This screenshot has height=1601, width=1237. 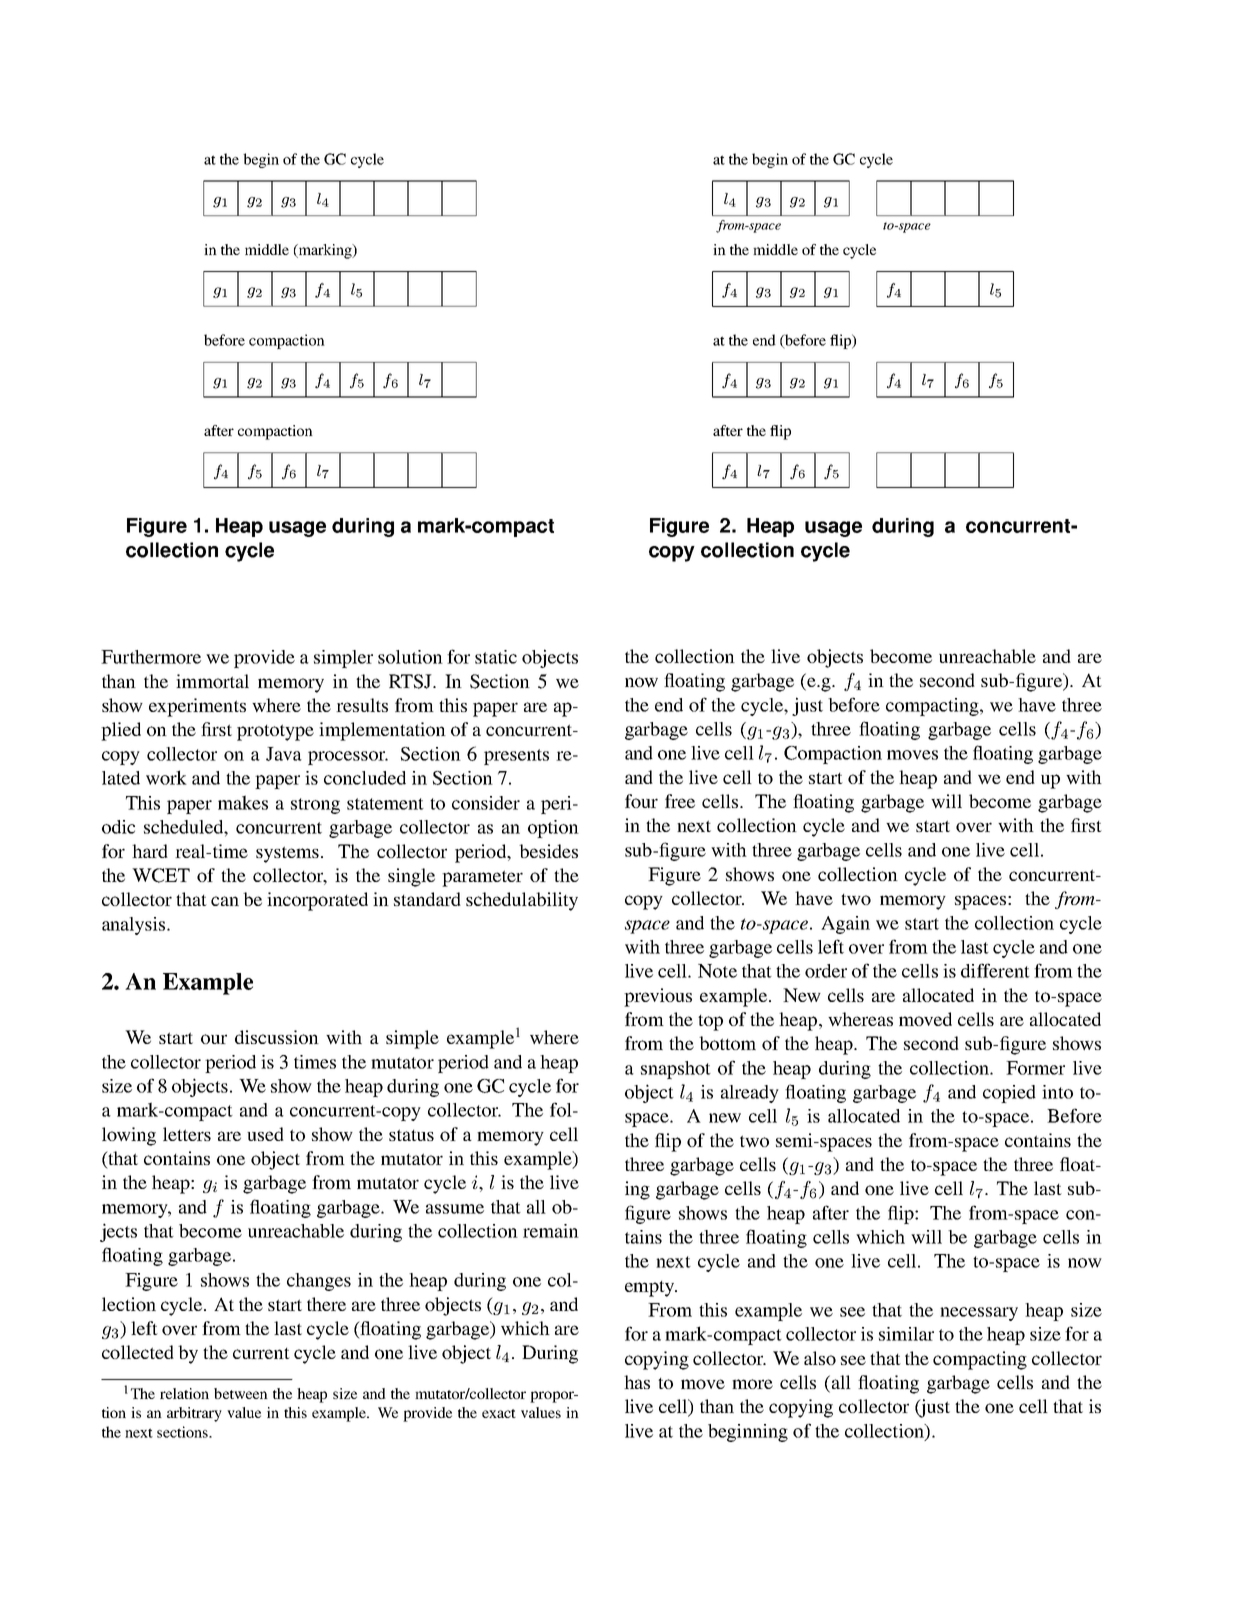 What do you see at coordinates (212, 681) in the screenshot?
I see `immortal` at bounding box center [212, 681].
